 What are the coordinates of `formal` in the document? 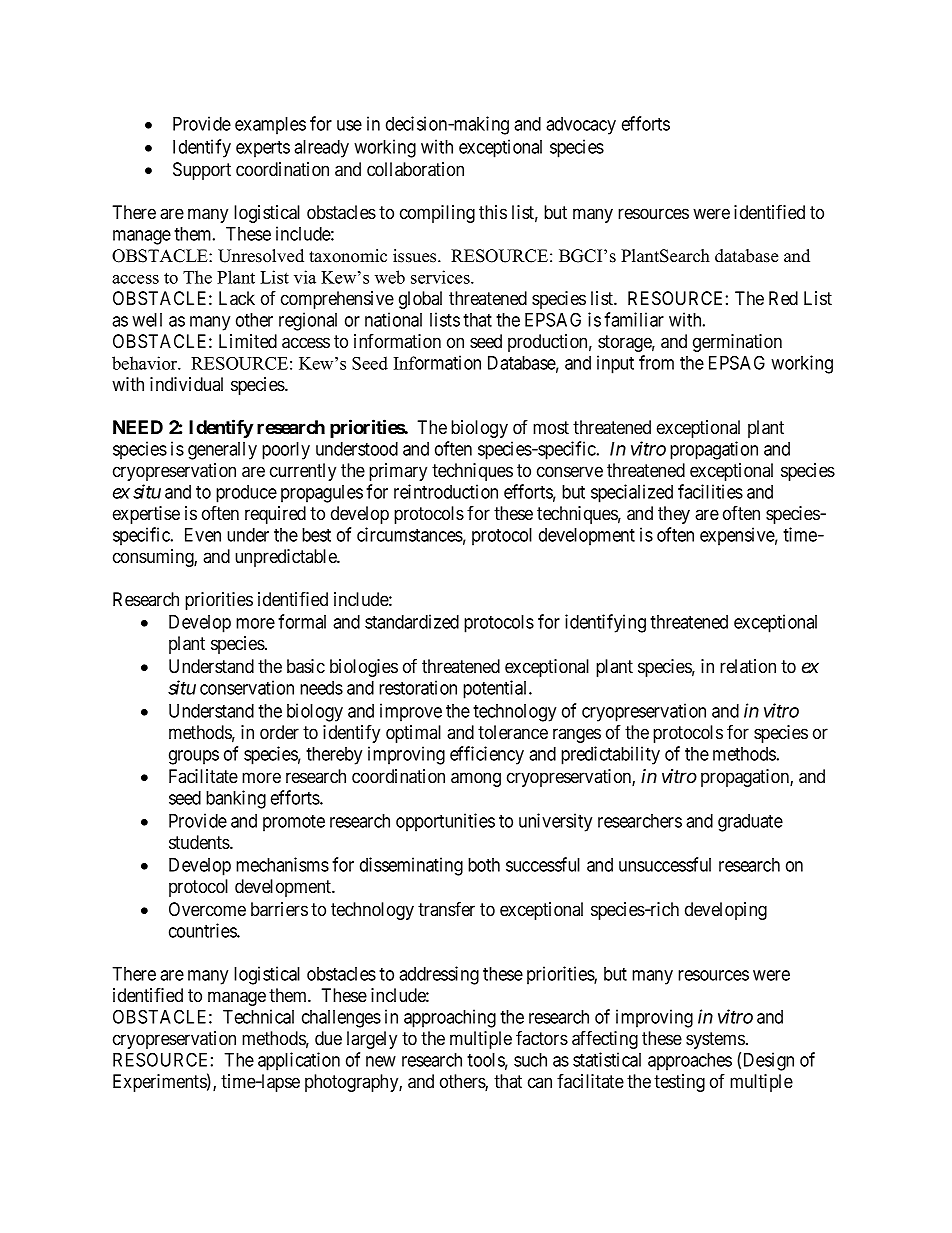 It's located at (302, 621).
